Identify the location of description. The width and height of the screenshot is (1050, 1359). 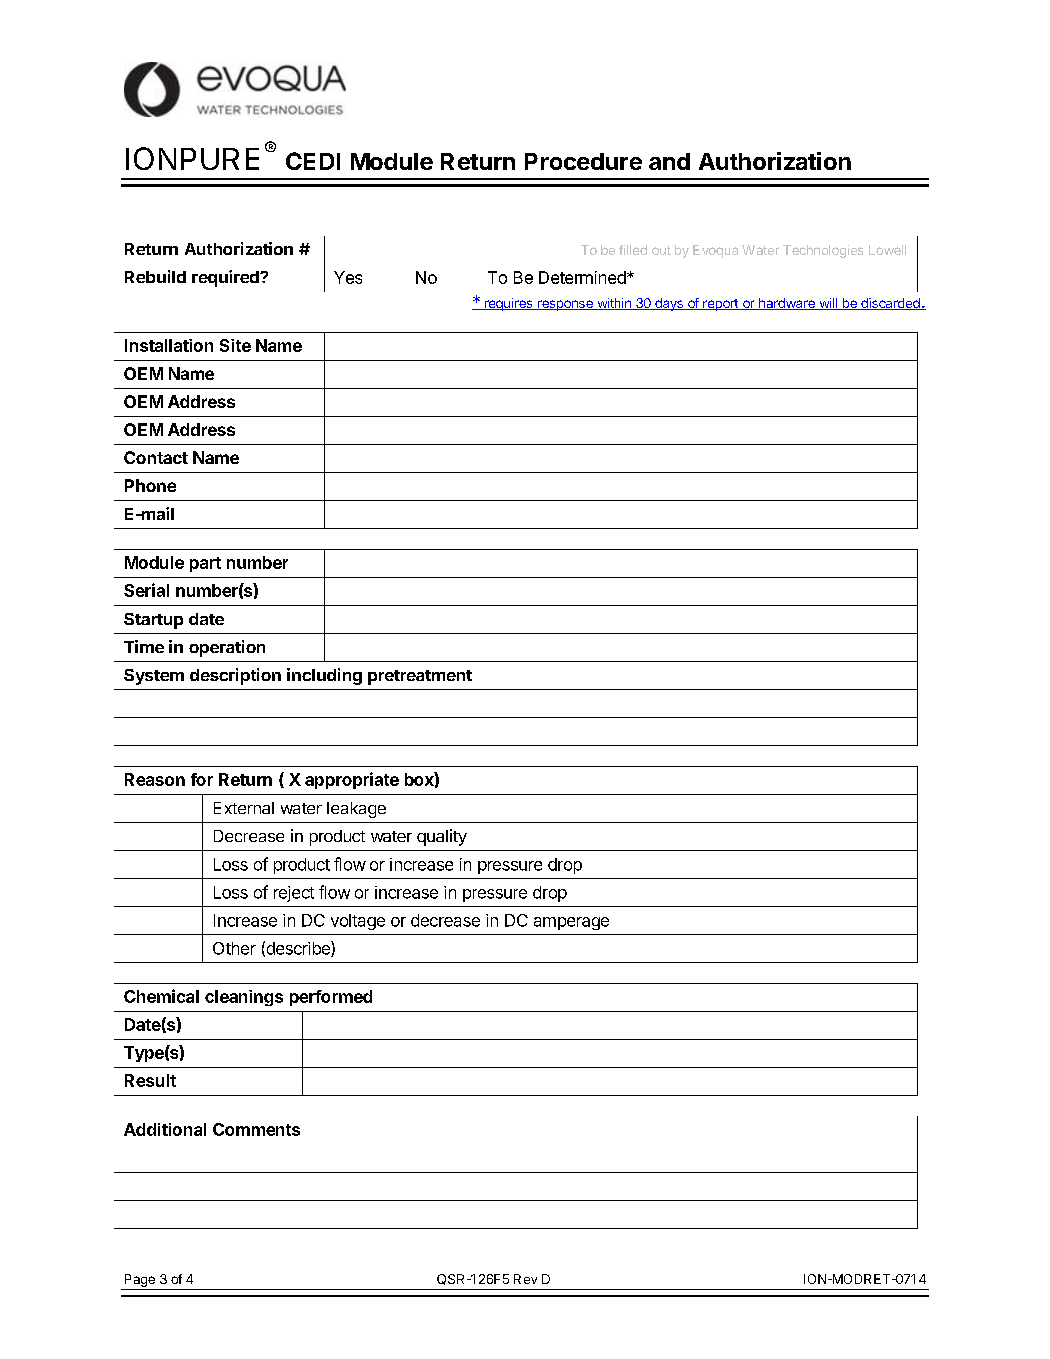
(235, 676).
